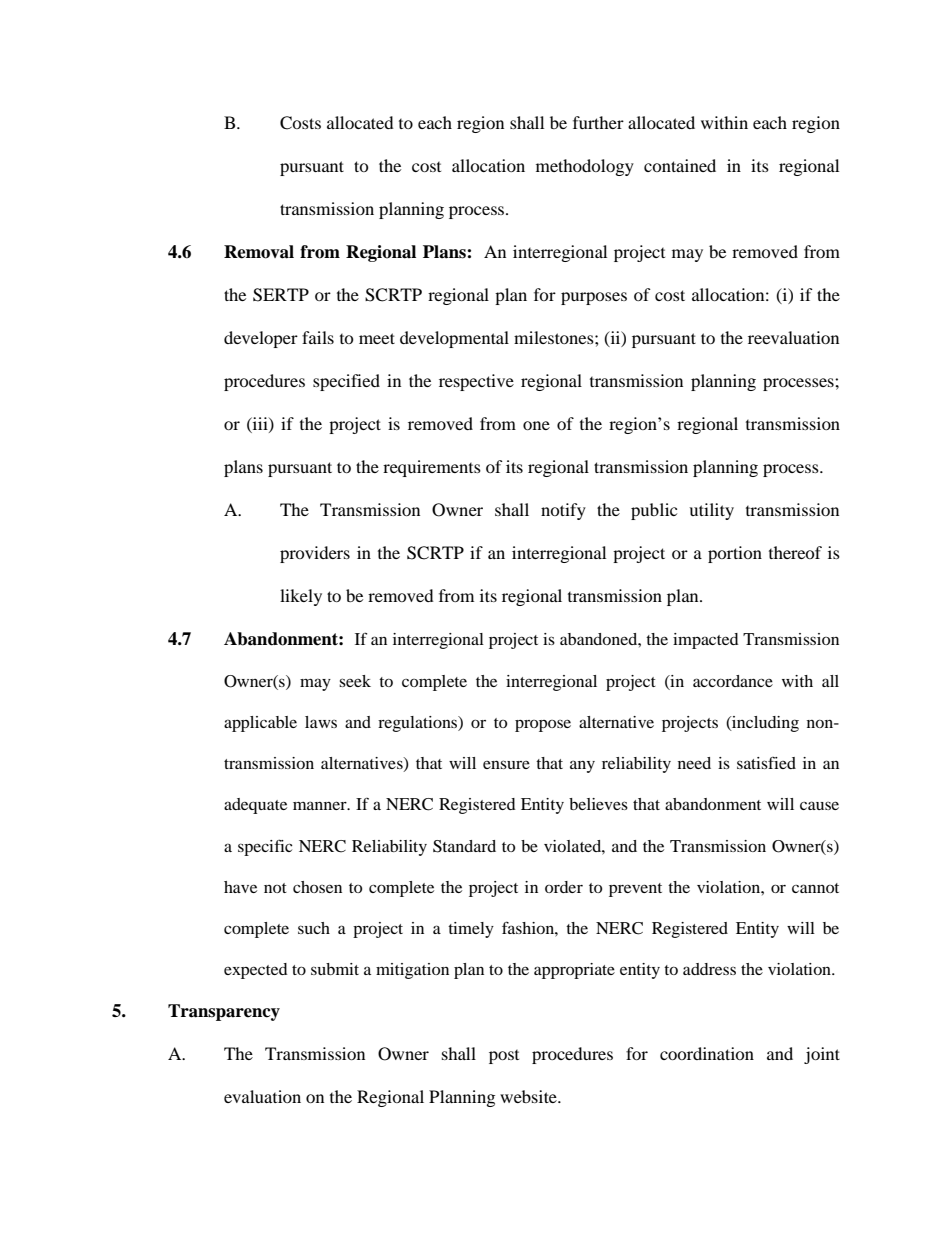  Describe the element at coordinates (301, 597) in the document. I see `likely` at that location.
